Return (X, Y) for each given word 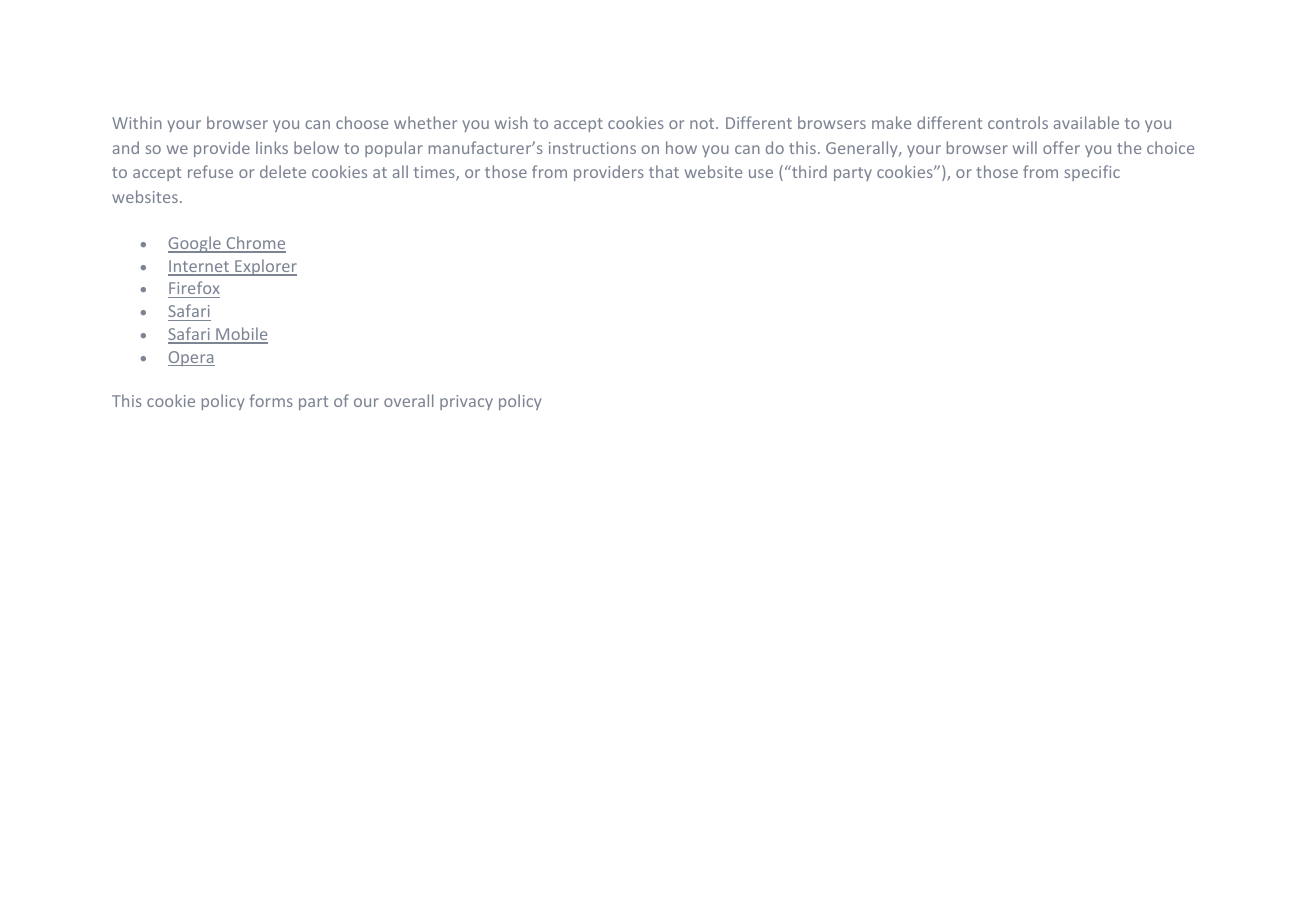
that (664, 171)
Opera (191, 358)
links (272, 147)
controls (1018, 122)
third (808, 171)
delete (283, 171)
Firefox (194, 289)
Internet (200, 267)
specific (1092, 173)
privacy (466, 402)
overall (408, 400)
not (703, 123)
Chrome (255, 244)
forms (271, 400)
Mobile (241, 335)
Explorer (265, 267)
